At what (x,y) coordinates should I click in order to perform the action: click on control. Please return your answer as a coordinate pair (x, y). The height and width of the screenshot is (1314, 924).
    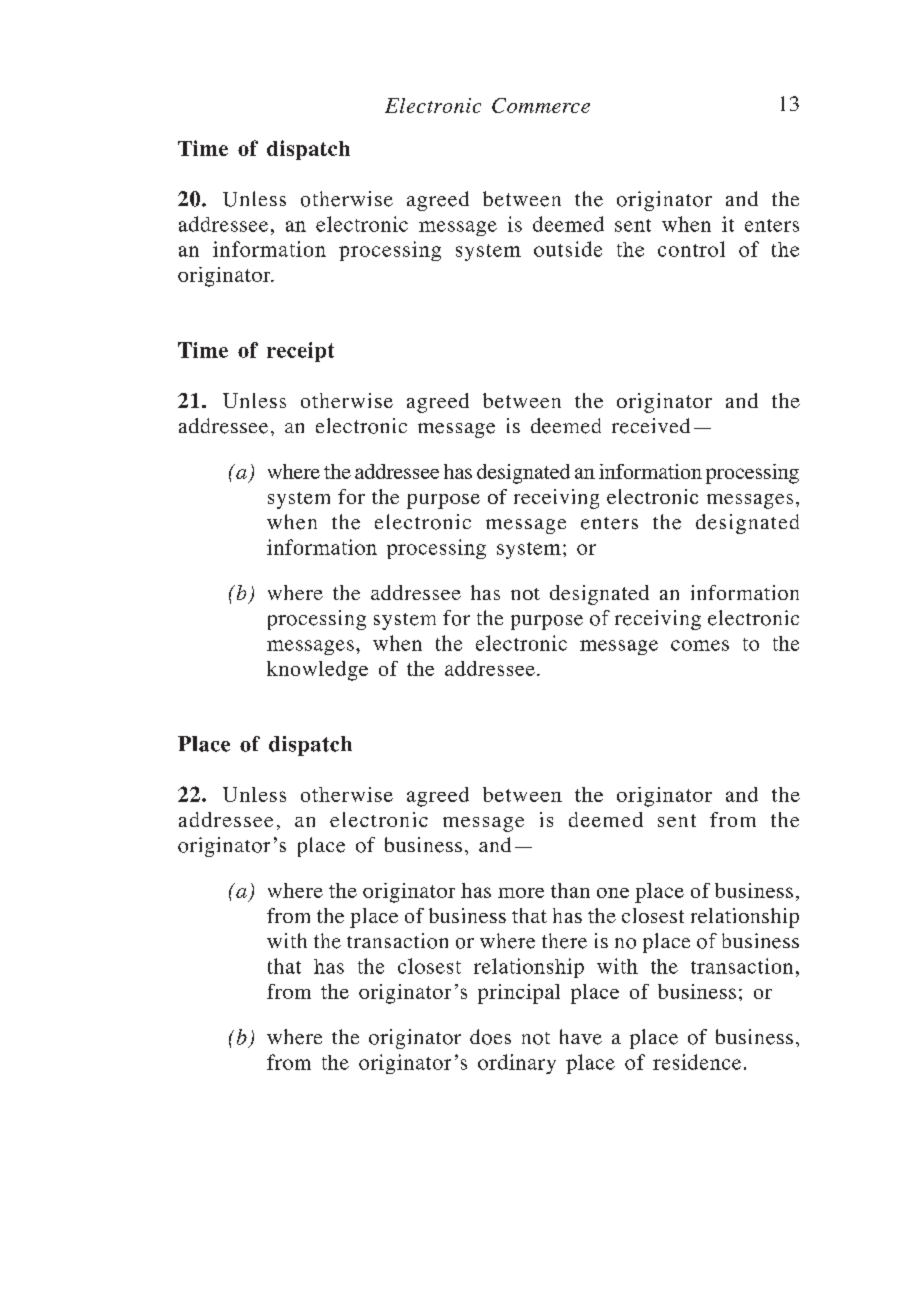
    Looking at the image, I should click on (691, 249).
